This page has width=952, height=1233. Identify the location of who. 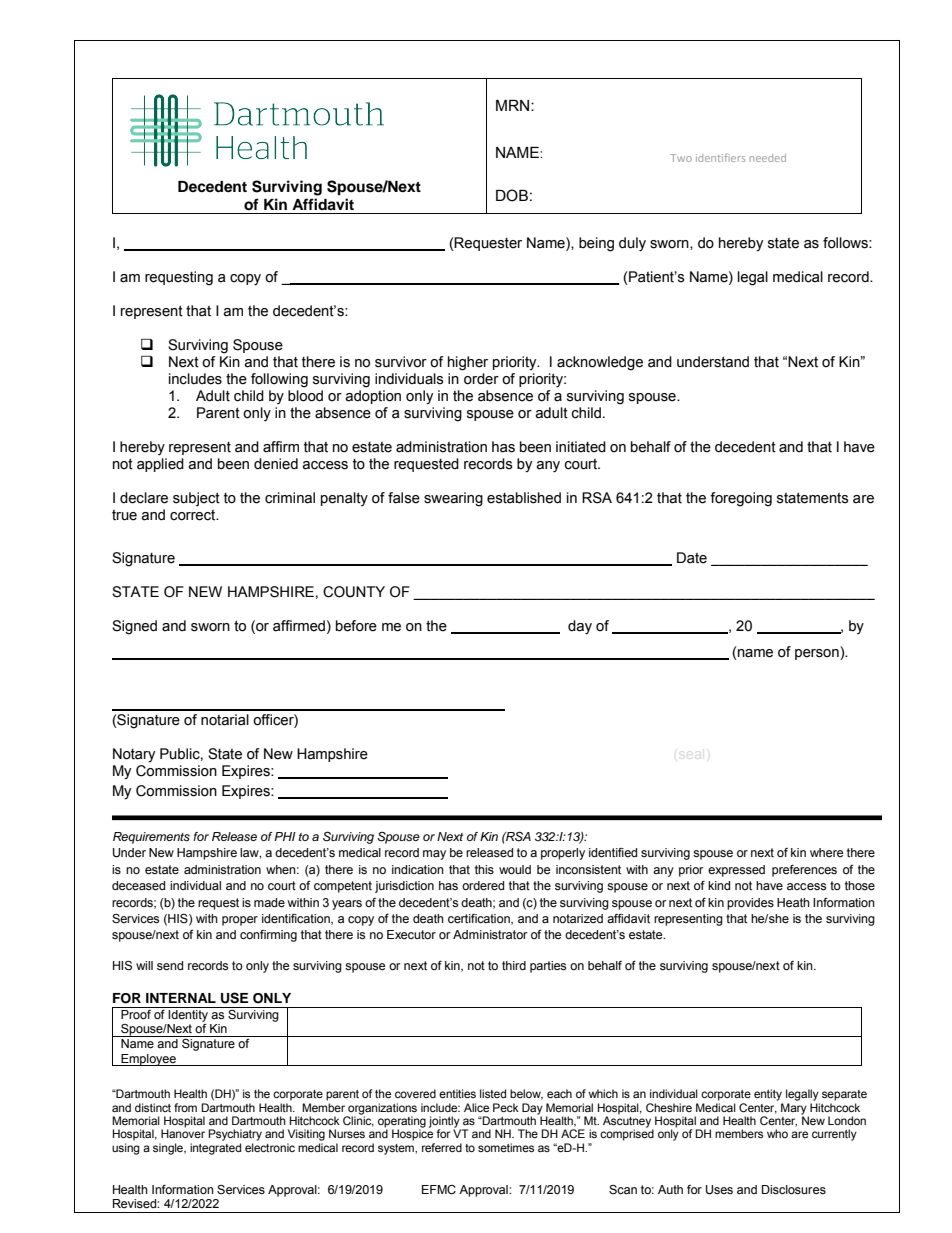
(777, 1133).
